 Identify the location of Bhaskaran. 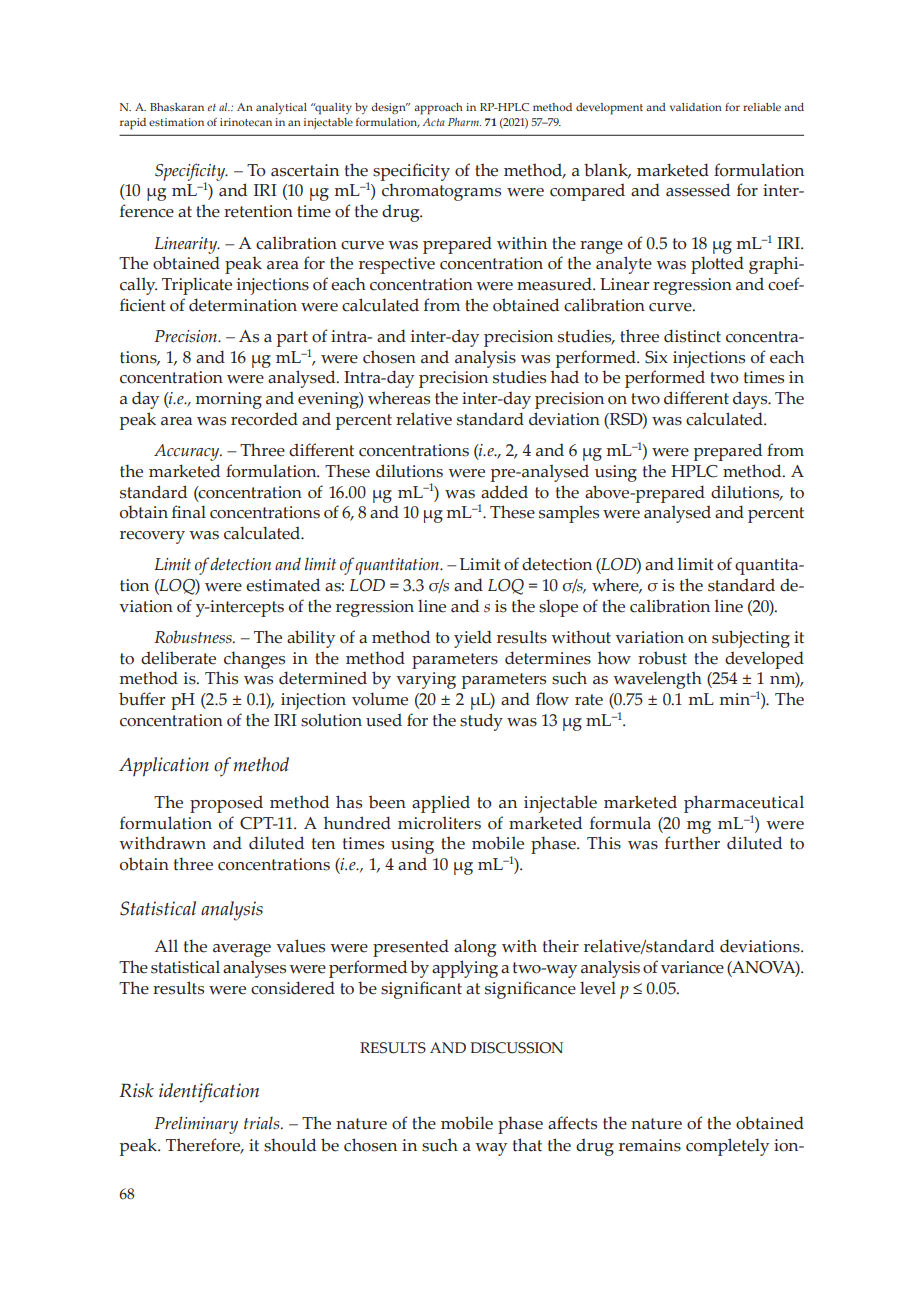
(177, 107).
